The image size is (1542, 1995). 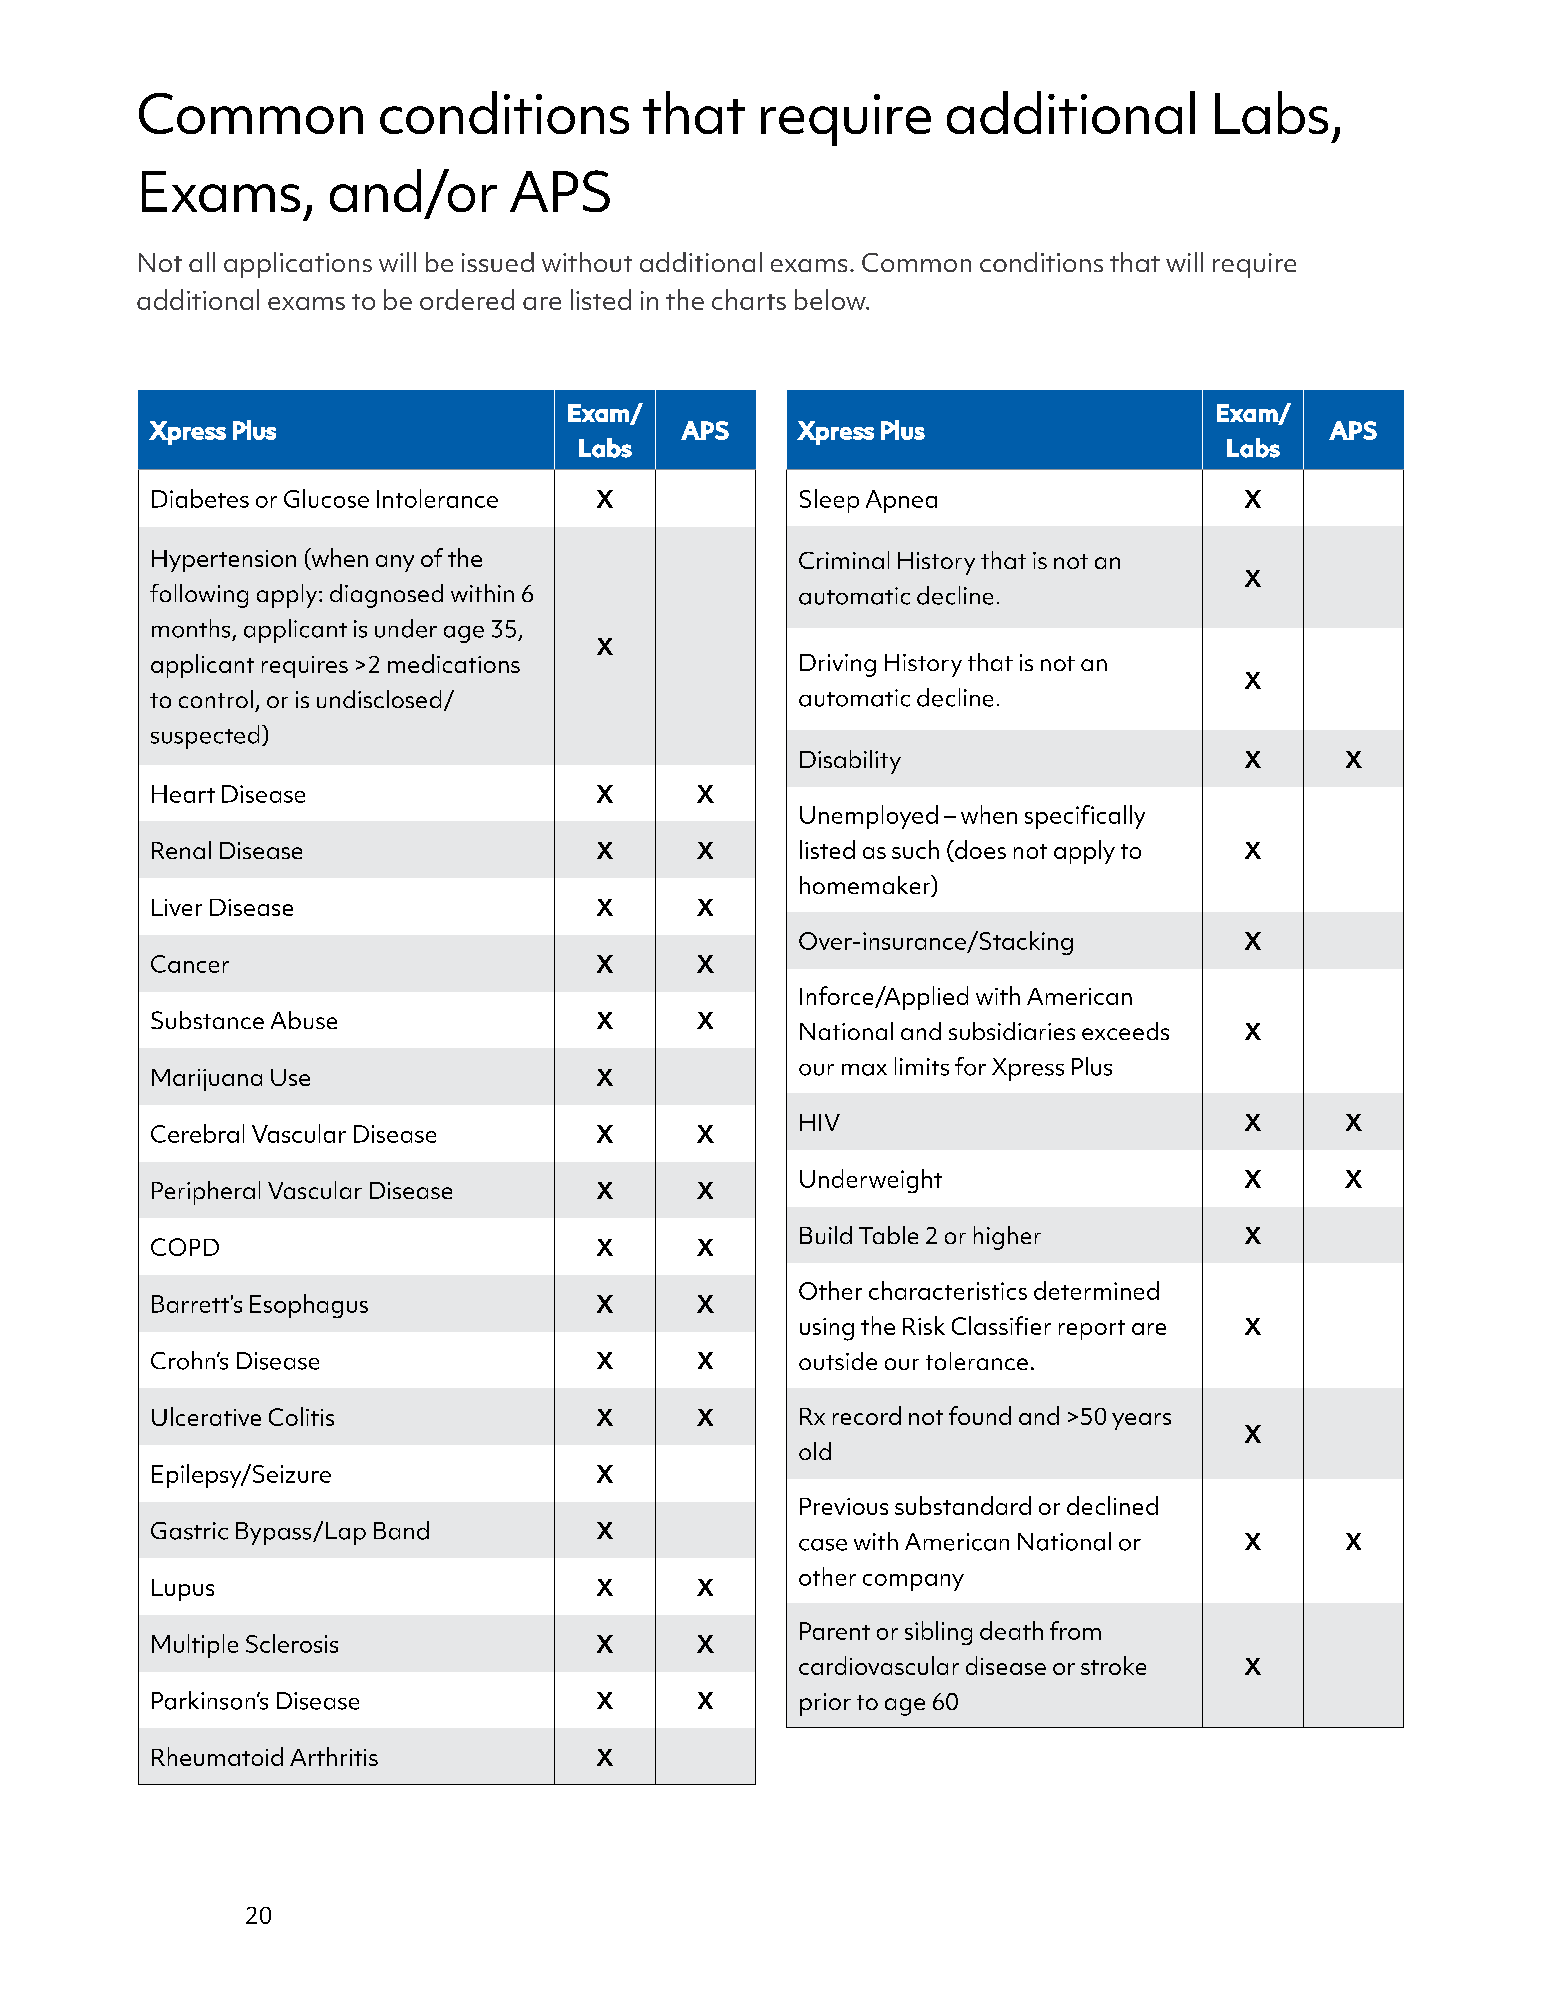 What do you see at coordinates (298, 265) in the image?
I see `applications` at bounding box center [298, 265].
